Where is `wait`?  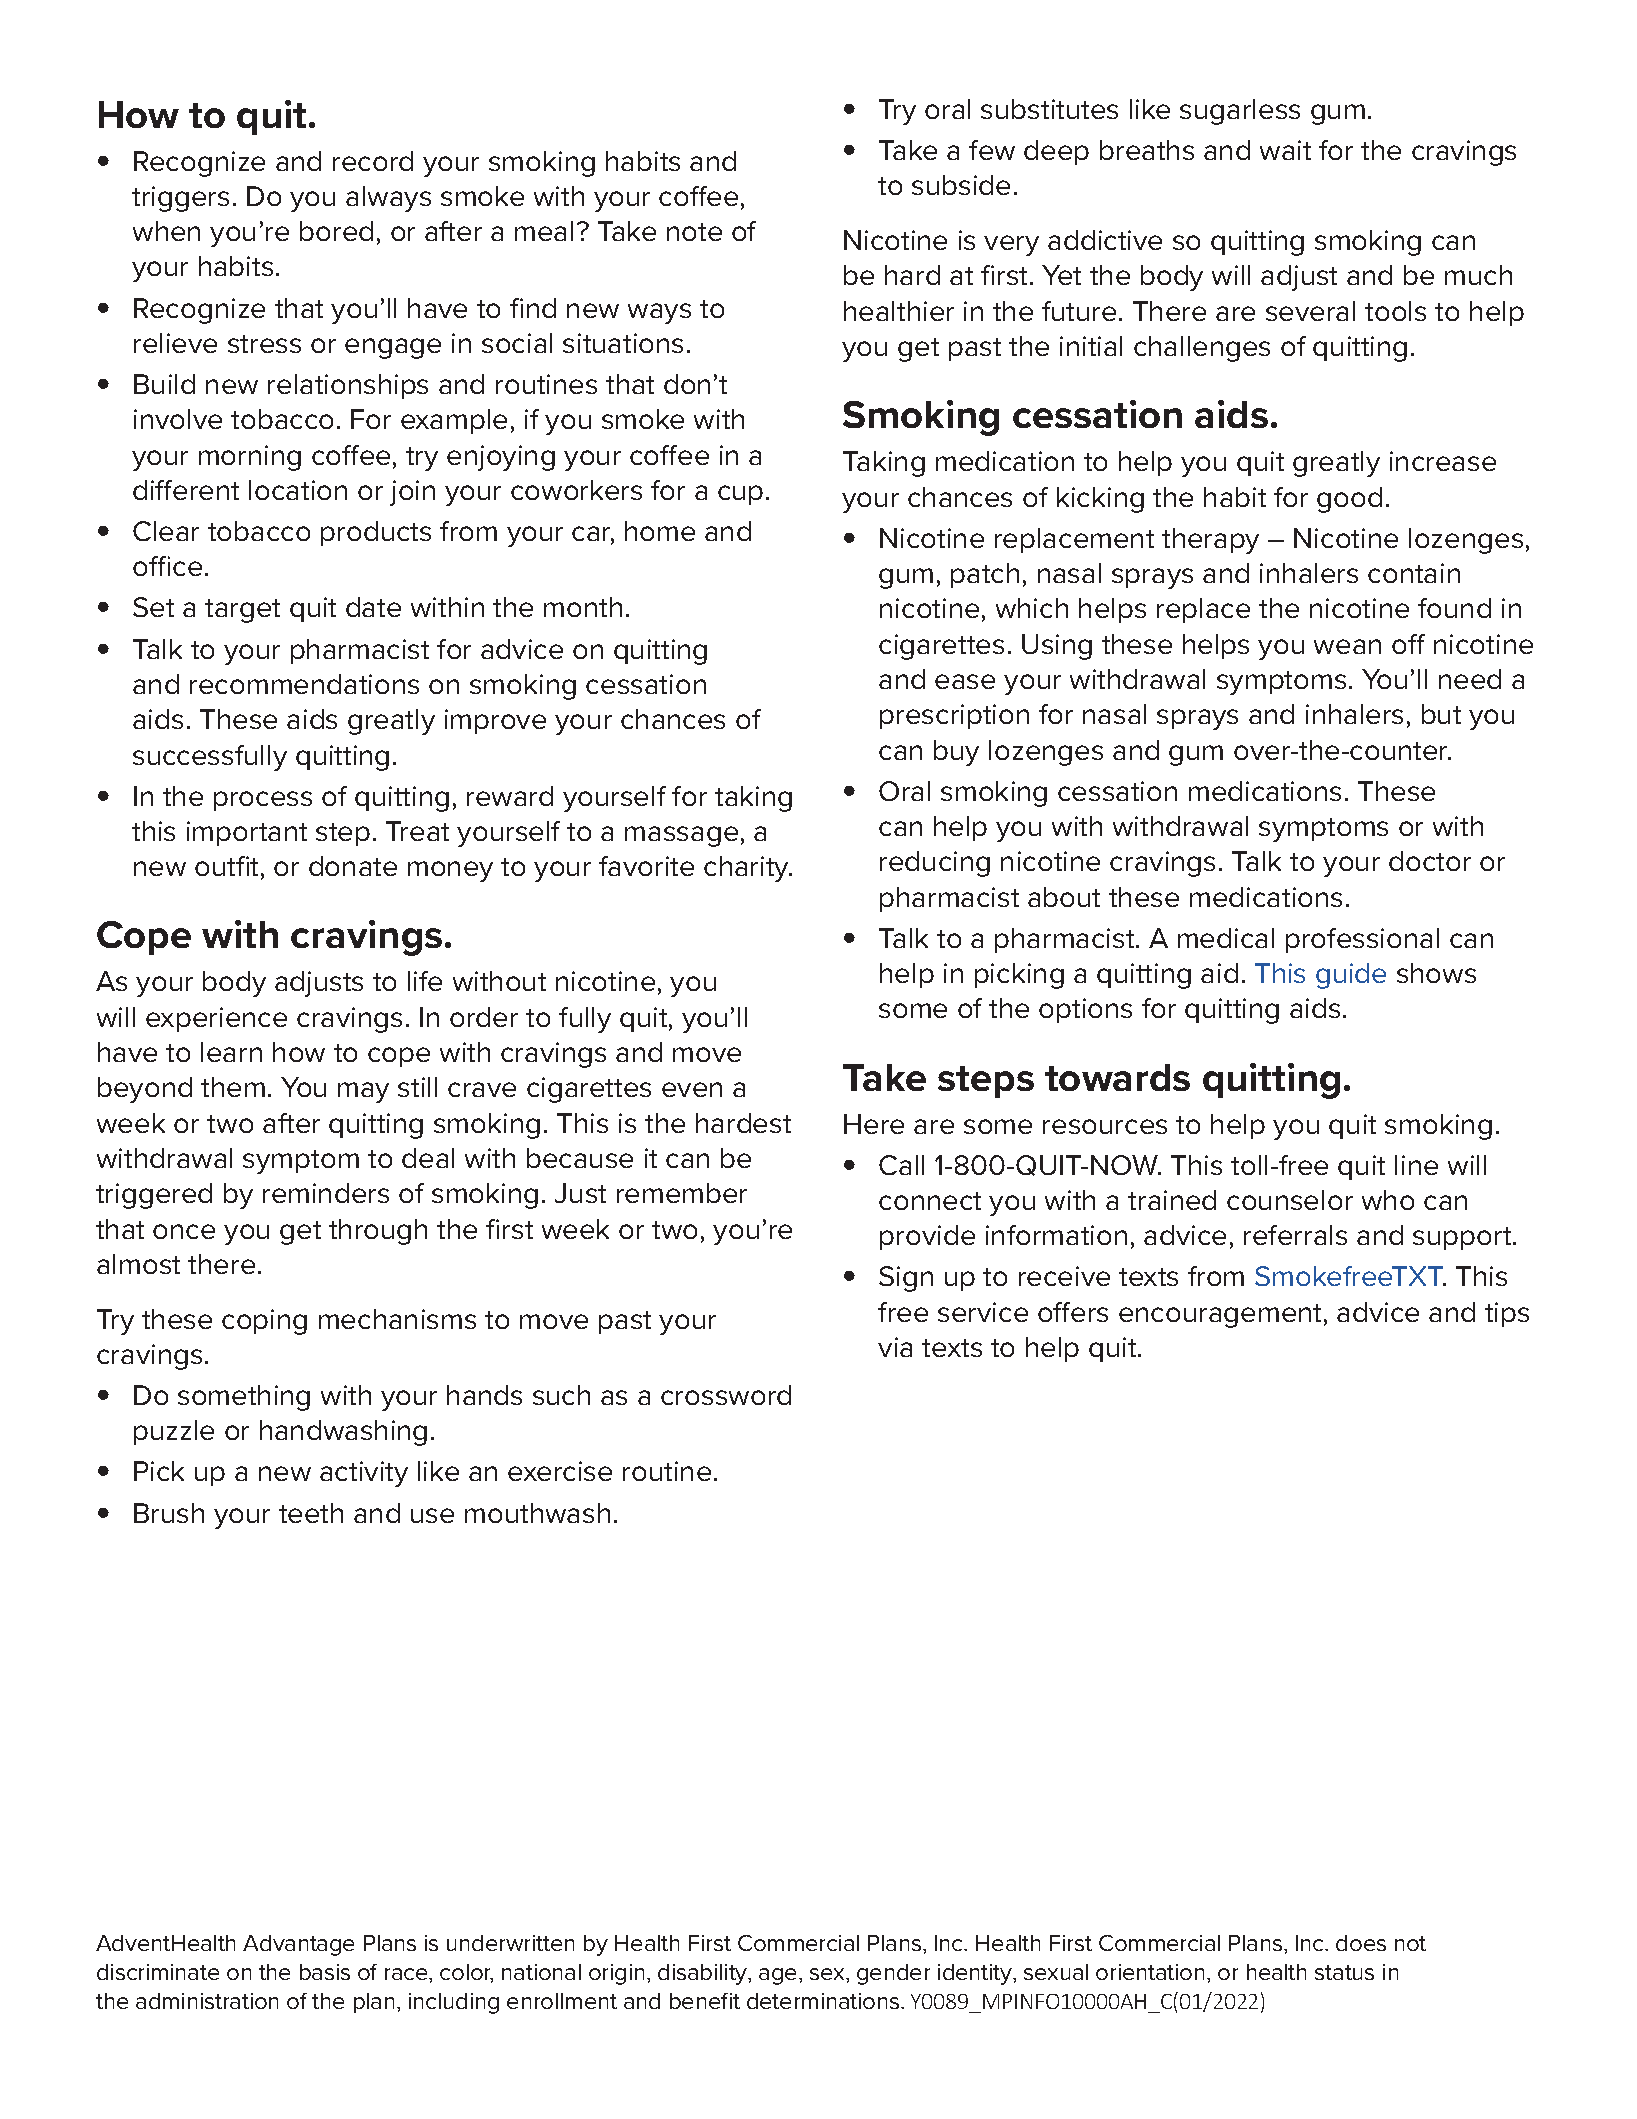 wait is located at coordinates (1285, 150).
